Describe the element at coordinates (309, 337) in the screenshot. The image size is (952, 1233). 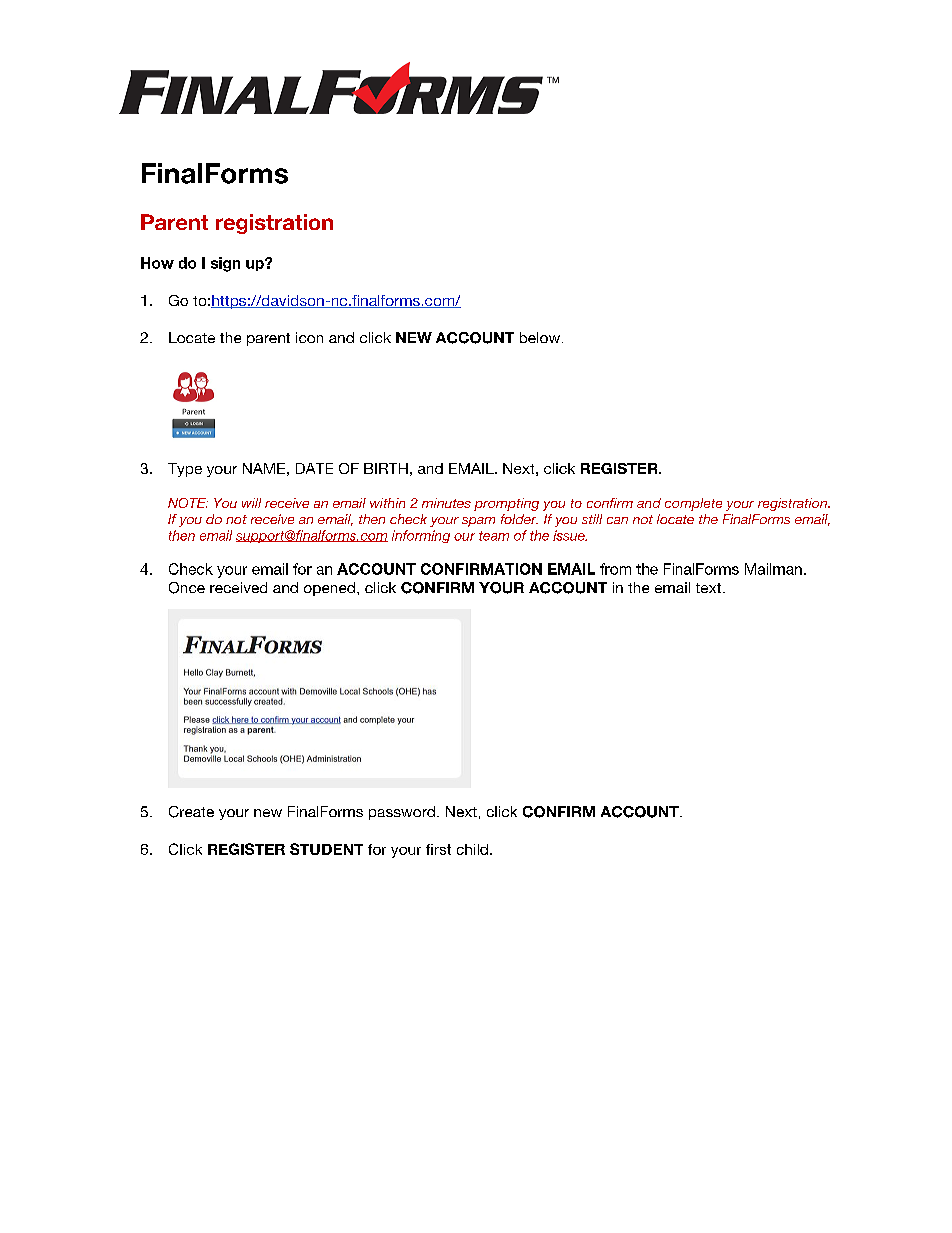
I see `icon` at that location.
